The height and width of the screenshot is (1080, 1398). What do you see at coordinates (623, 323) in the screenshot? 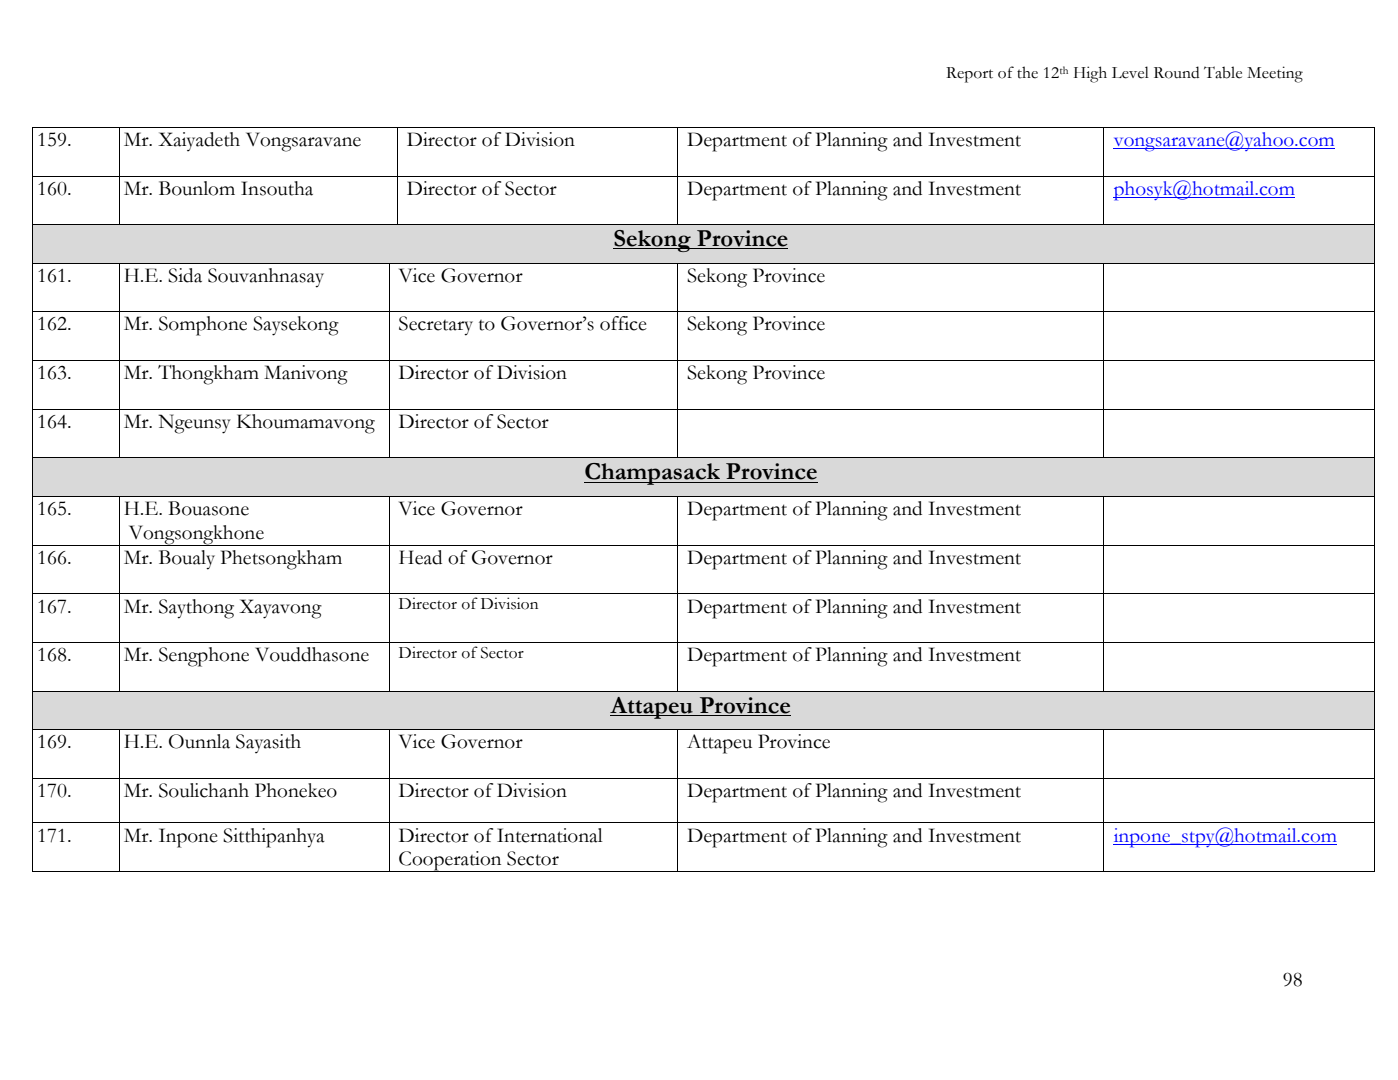
I see `office` at bounding box center [623, 323].
